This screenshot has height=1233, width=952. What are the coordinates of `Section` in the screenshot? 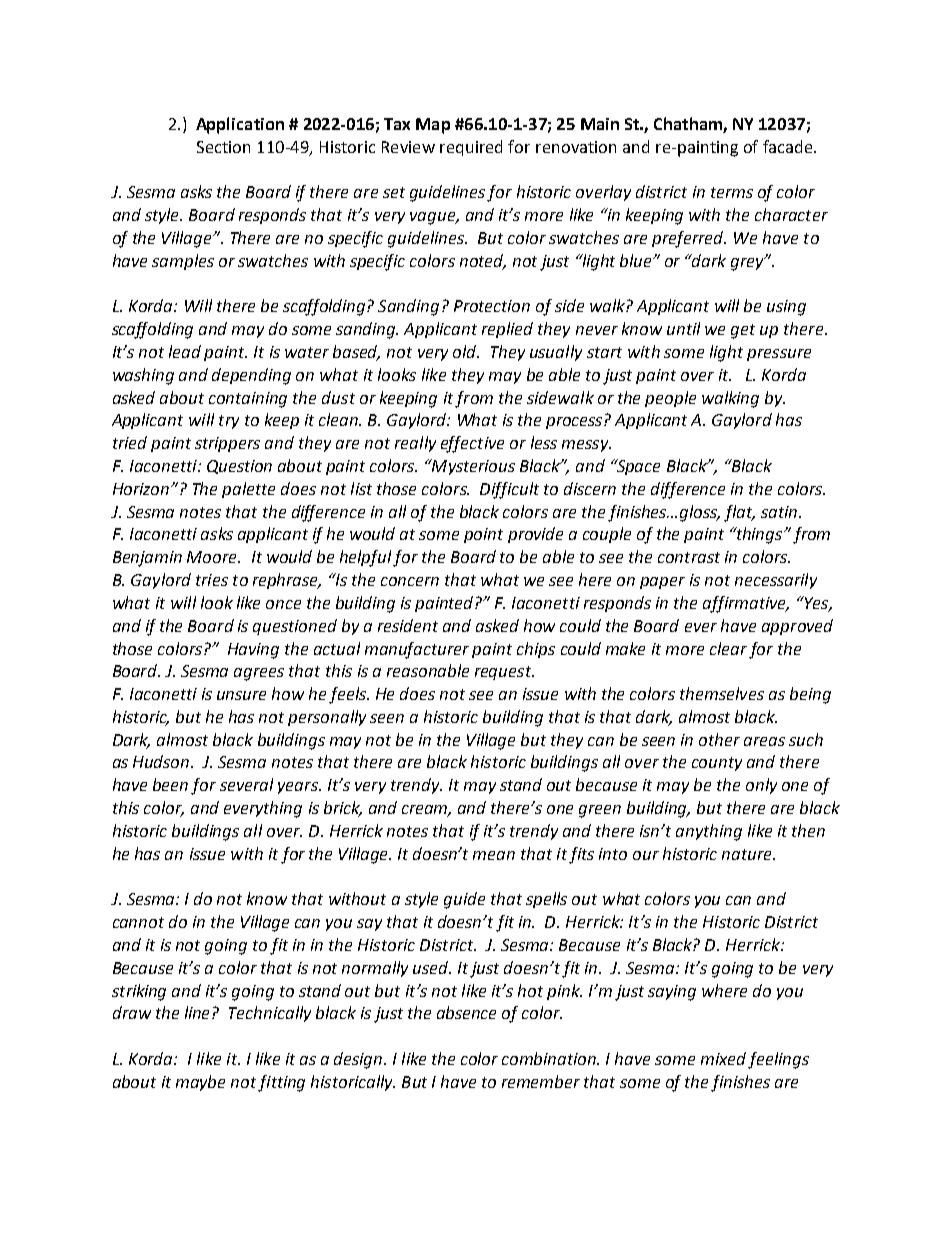 It's located at (223, 147).
